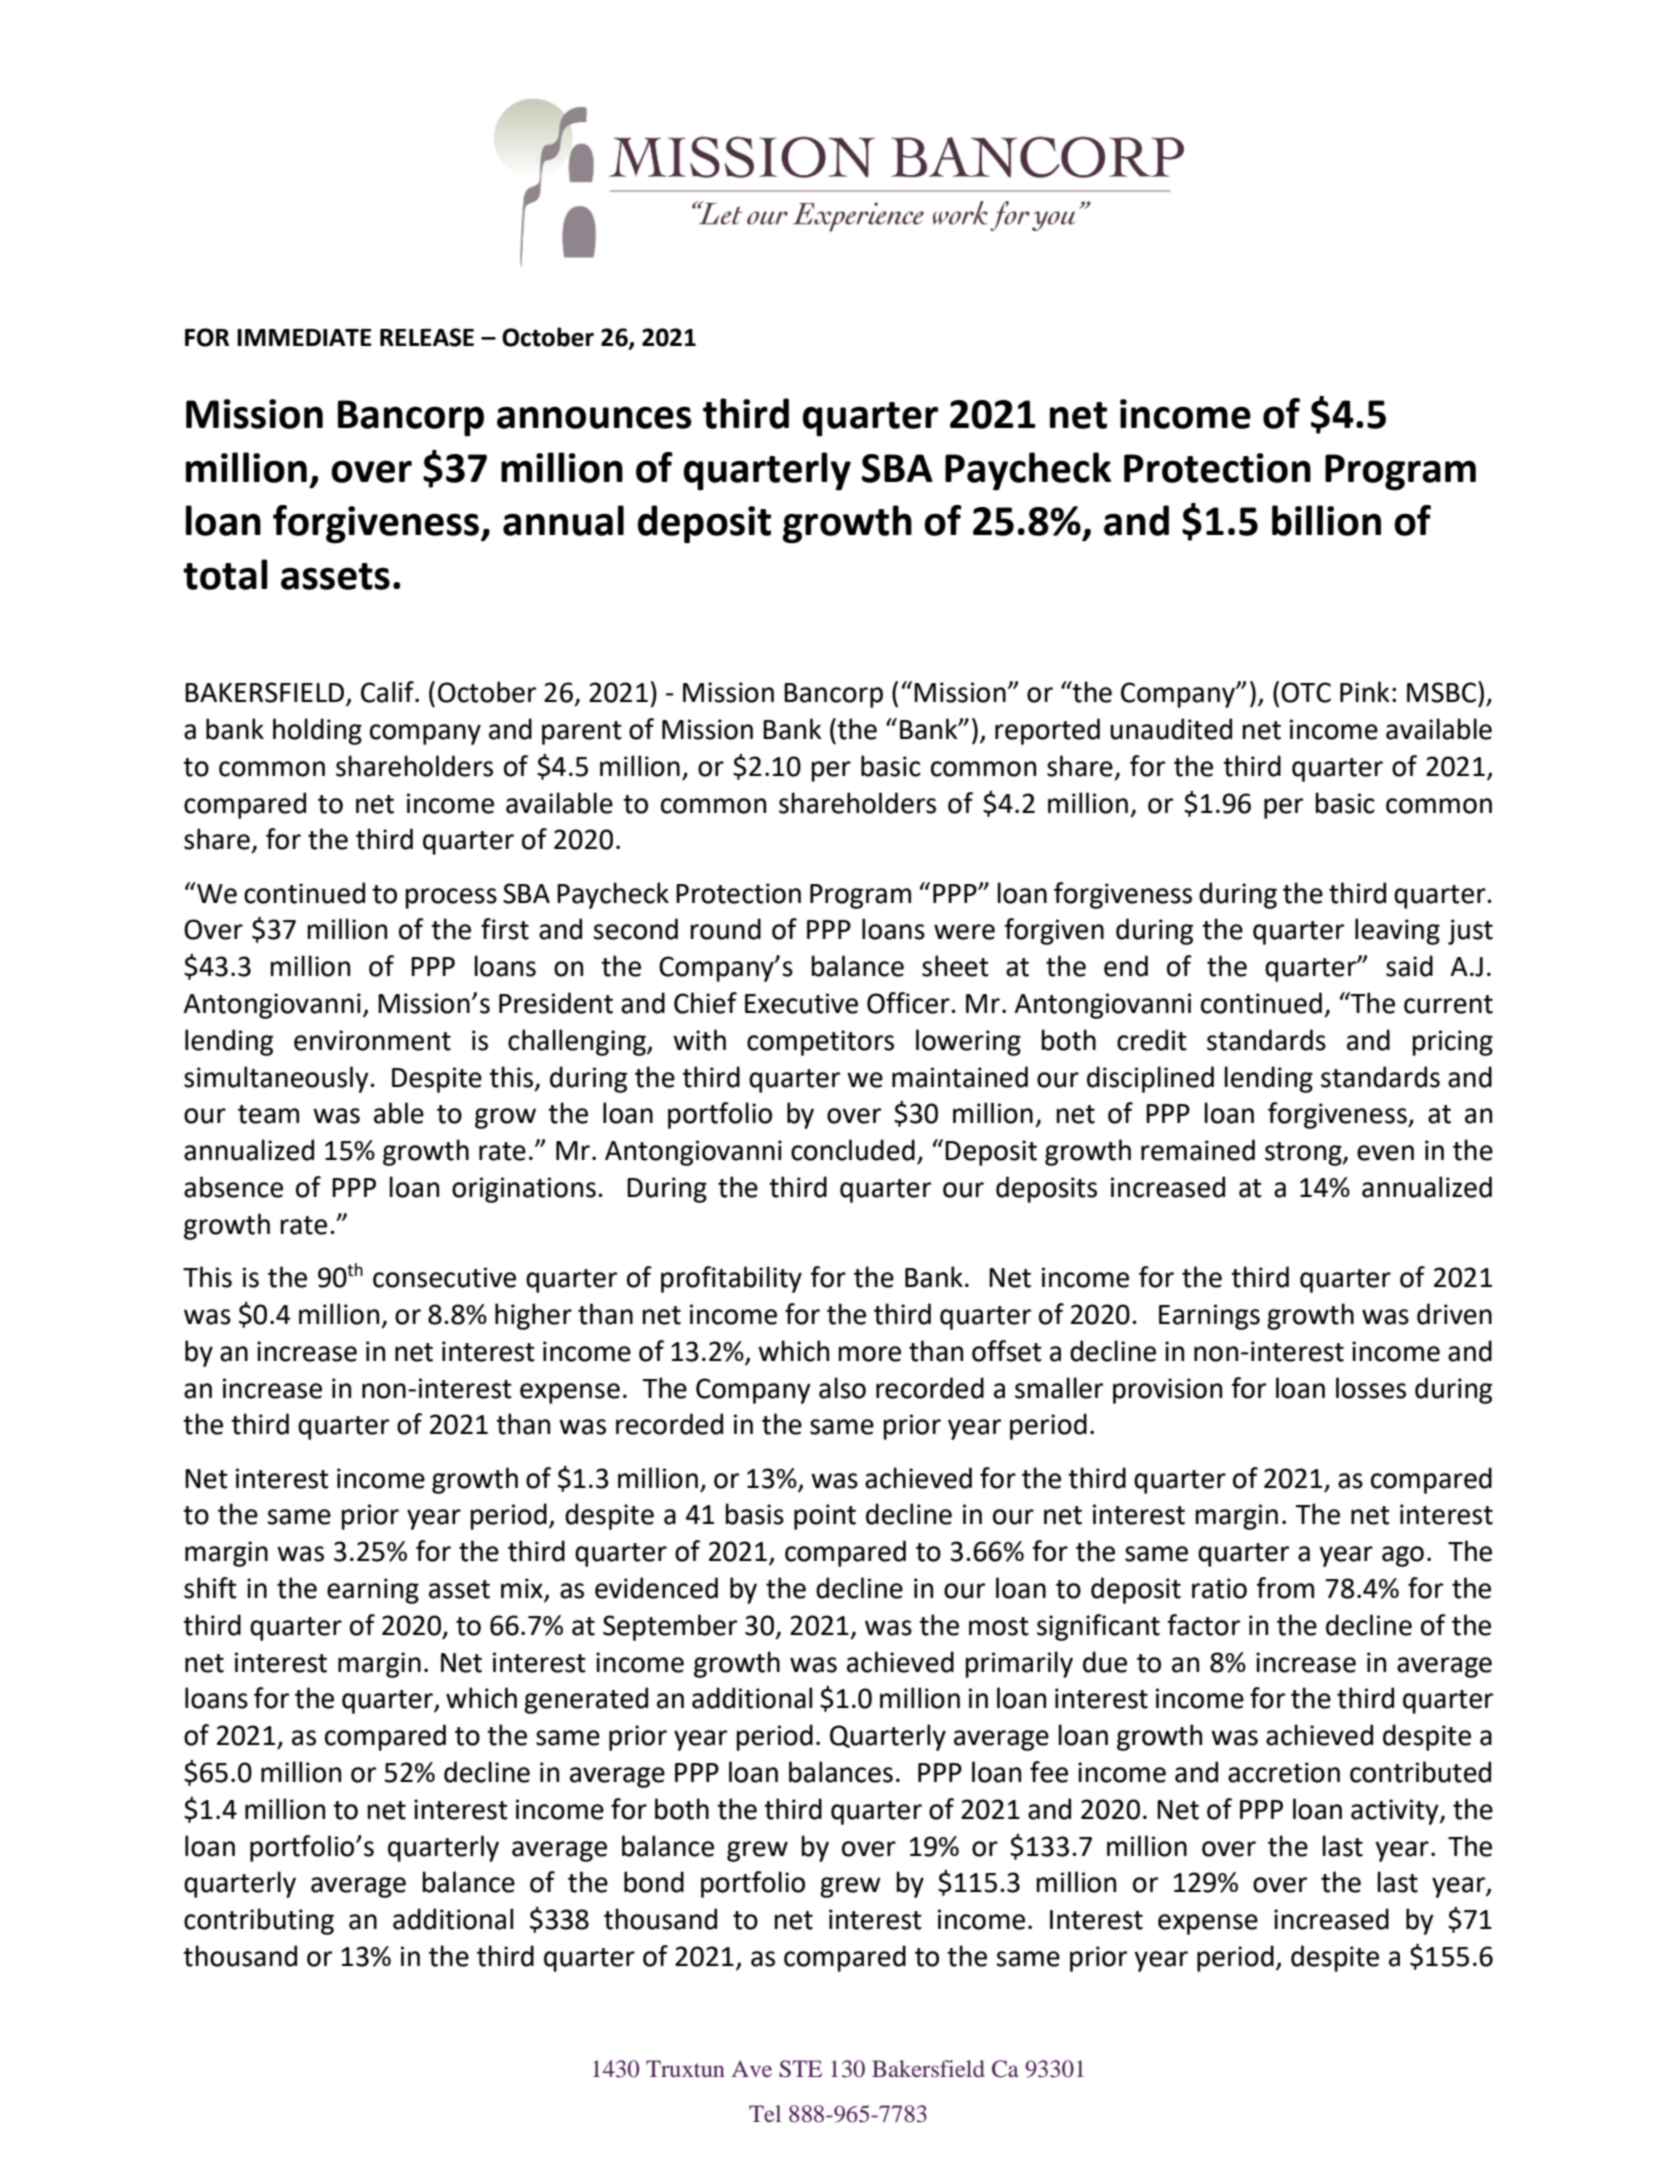 The height and width of the screenshot is (2170, 1677). Describe the element at coordinates (259, 1921) in the screenshot. I see `contributing` at that location.
